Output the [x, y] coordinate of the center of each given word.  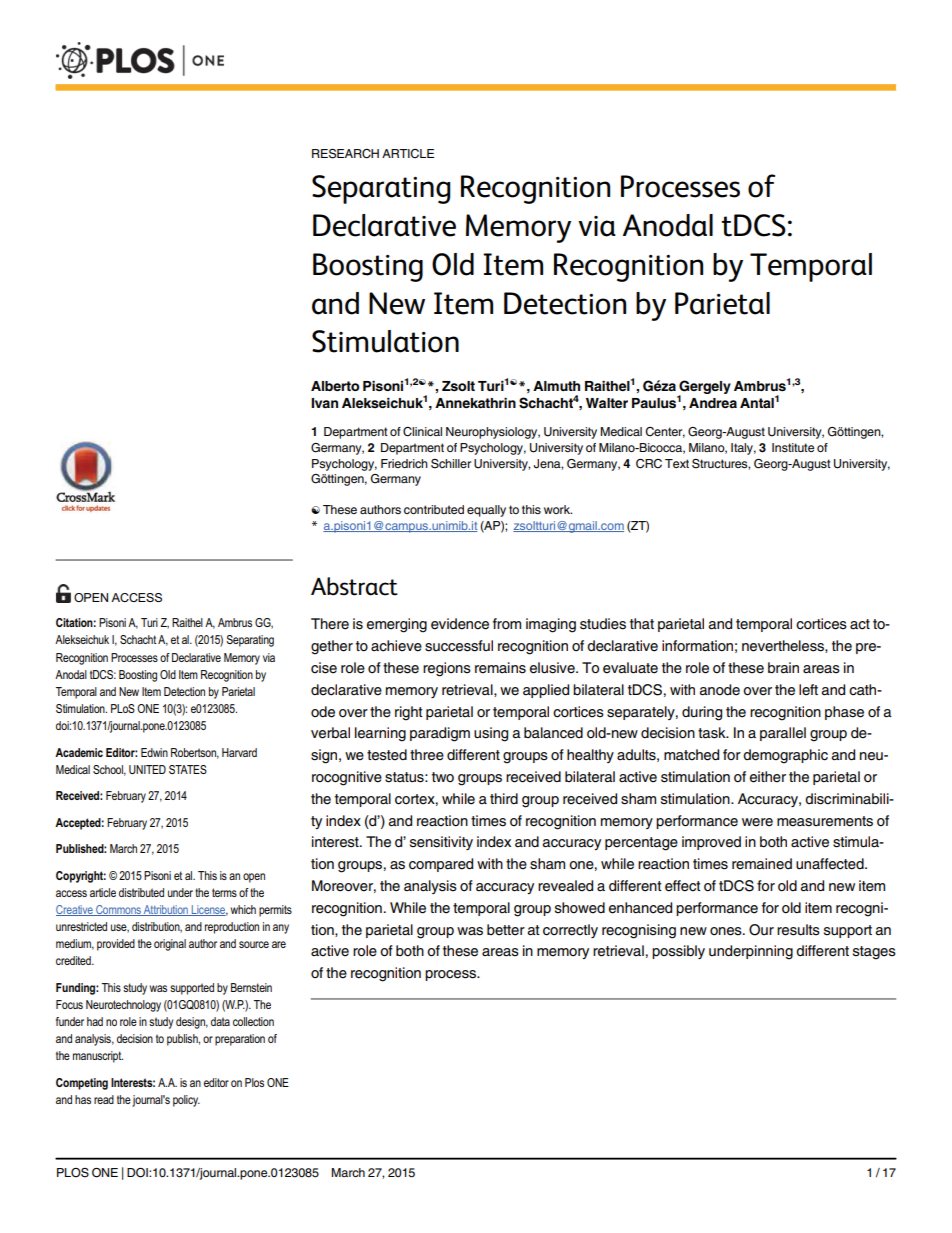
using [491, 734]
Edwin [154, 752]
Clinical [422, 432]
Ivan [324, 403]
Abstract [354, 586]
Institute [793, 447]
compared [441, 865]
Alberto [335, 386]
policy [186, 1101]
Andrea [713, 403]
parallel [783, 734]
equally [486, 511]
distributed [141, 892]
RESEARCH [345, 154]
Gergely [704, 388]
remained [762, 864]
